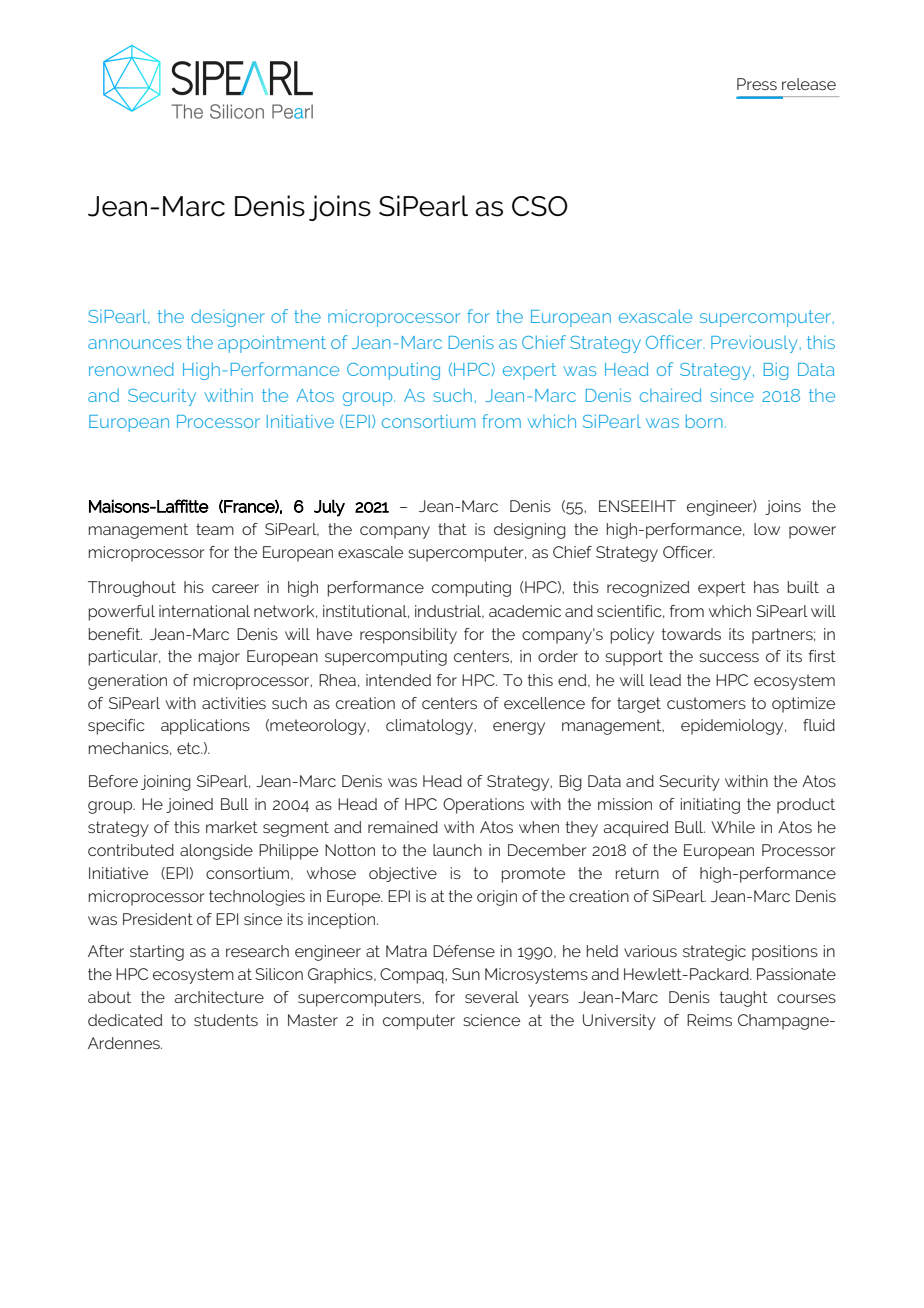  What do you see at coordinates (228, 318) in the image?
I see `designer` at bounding box center [228, 318].
